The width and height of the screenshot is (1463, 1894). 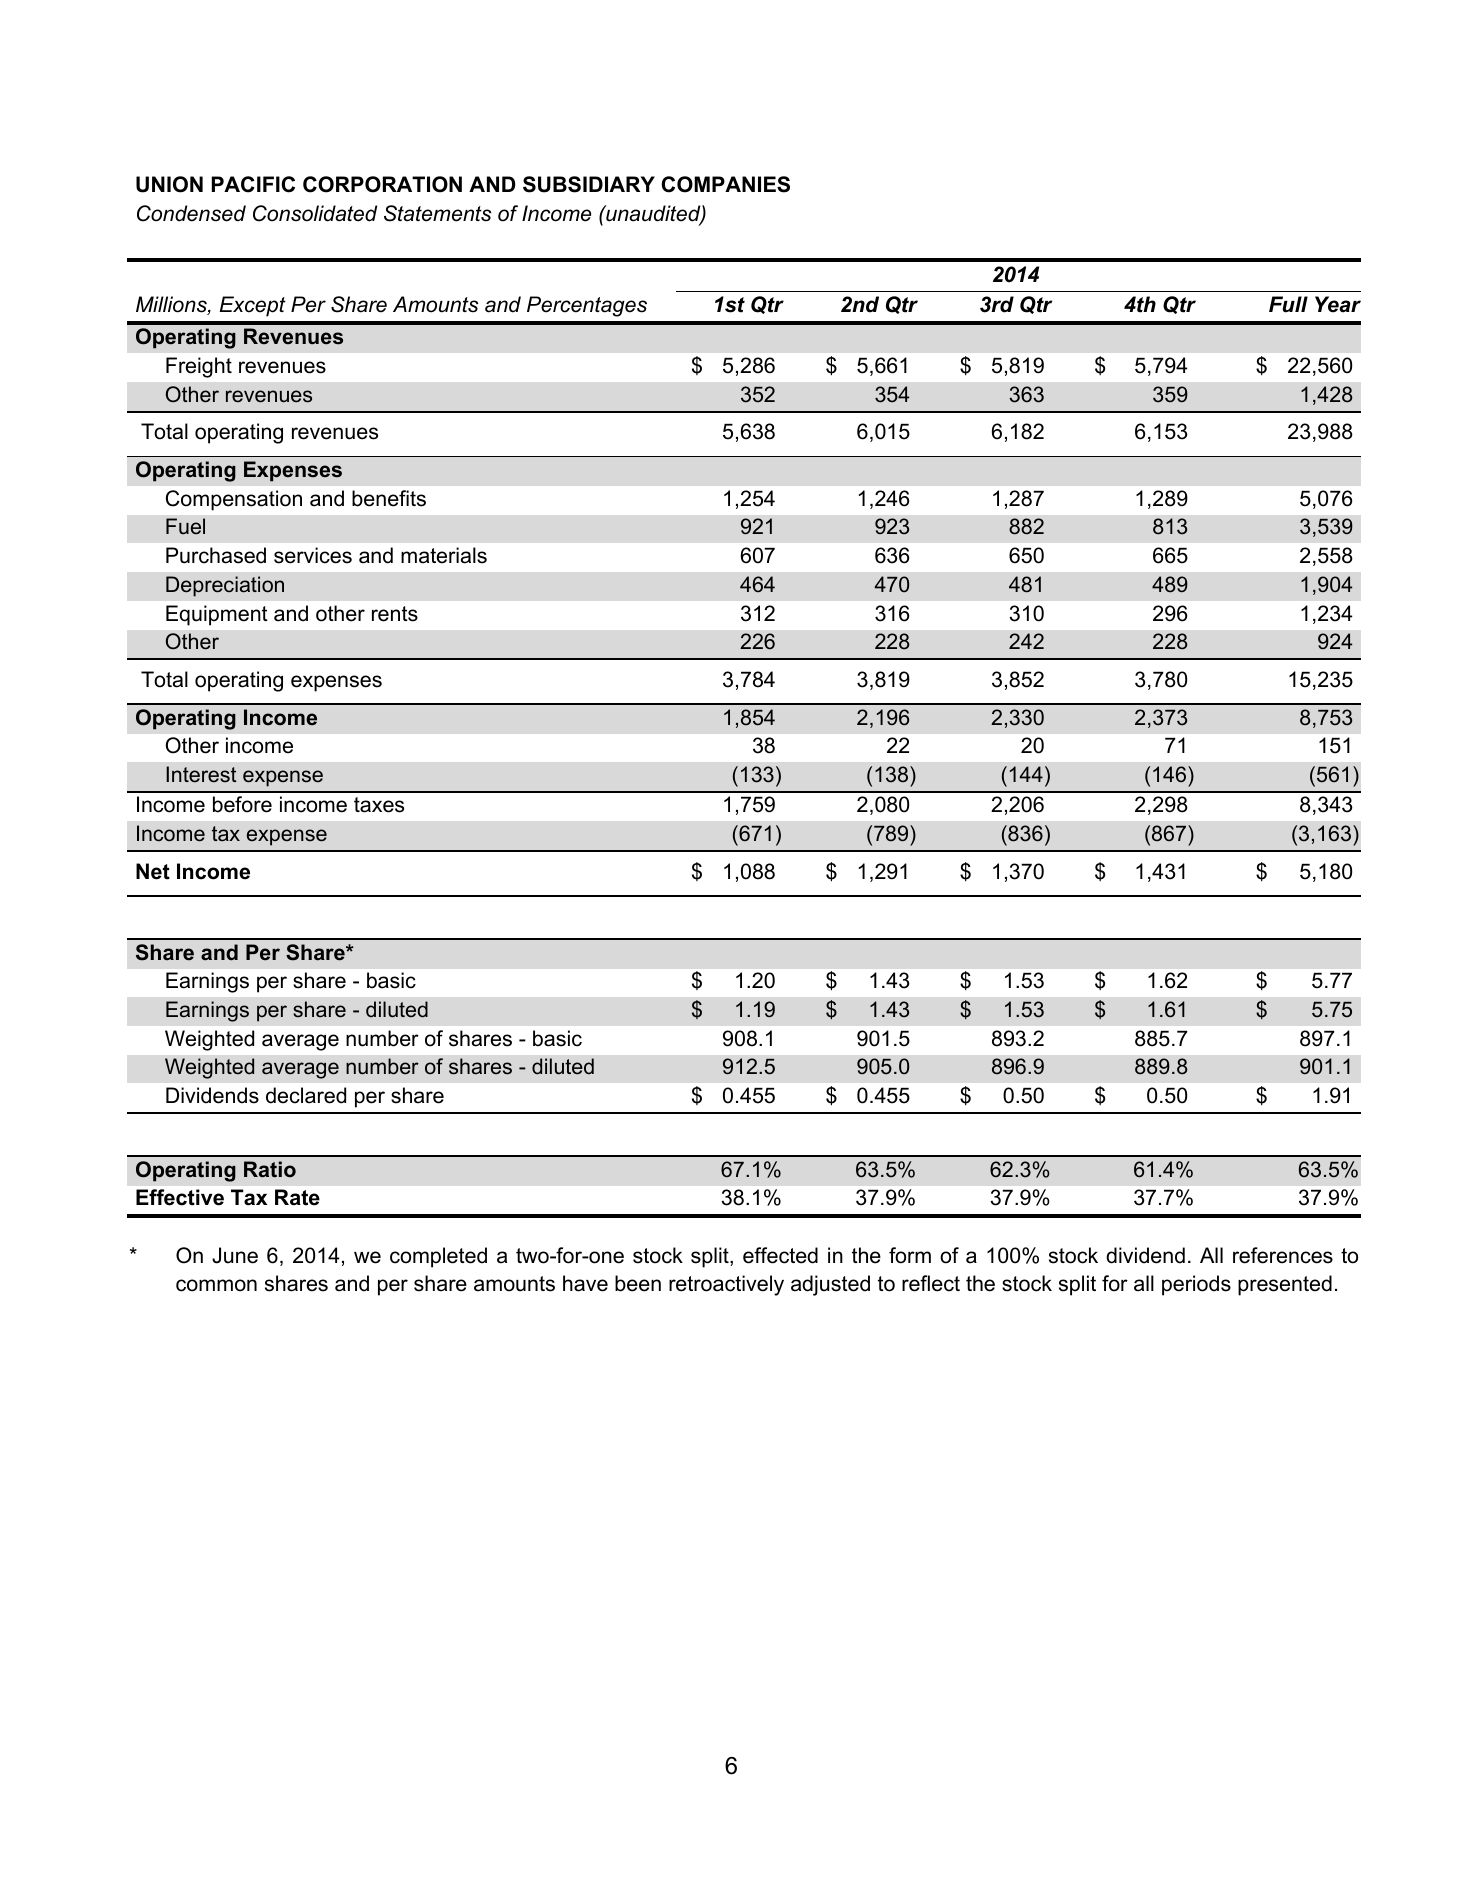 What do you see at coordinates (395, 614) in the screenshot?
I see `rents` at bounding box center [395, 614].
